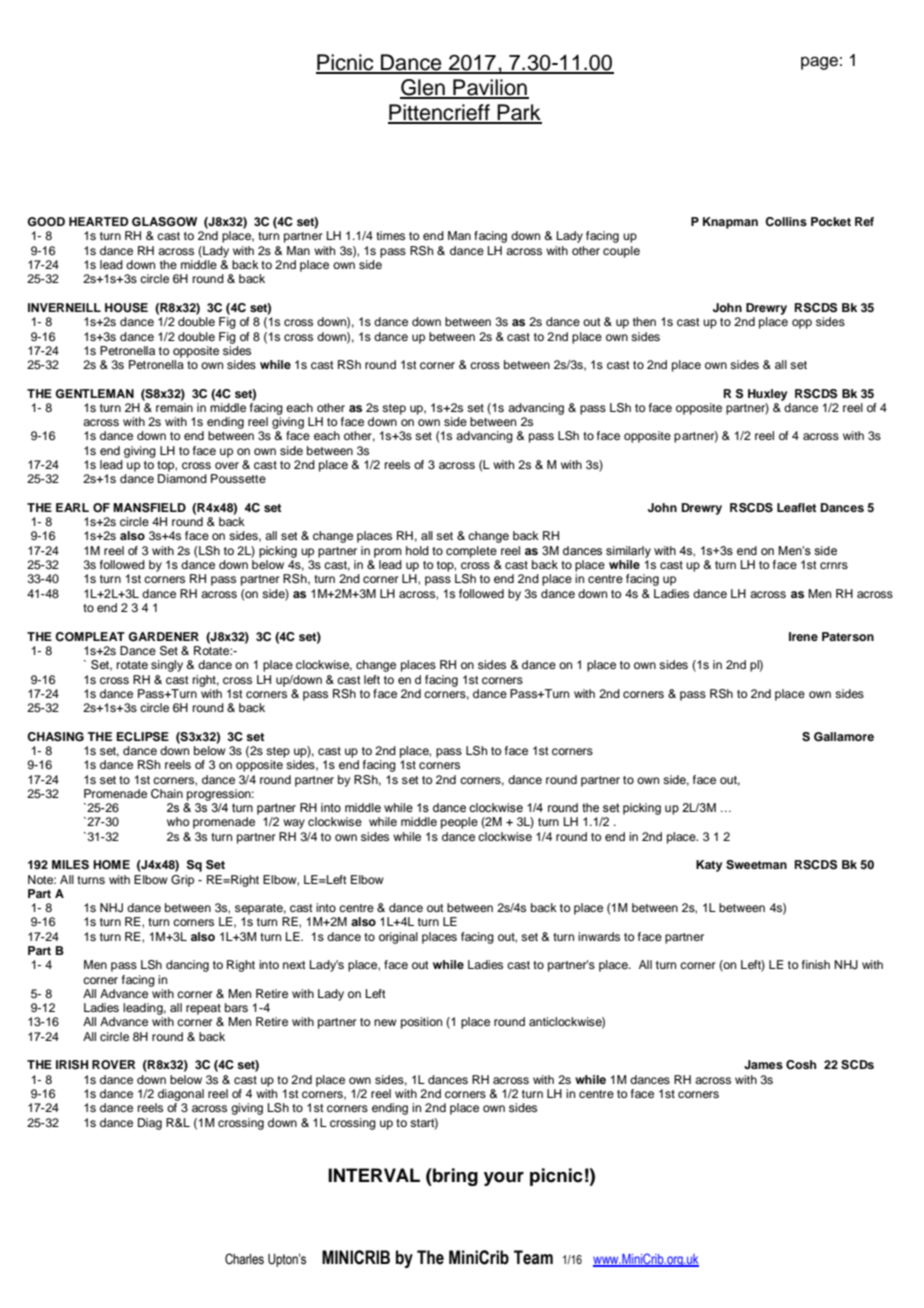 The width and height of the screenshot is (924, 1308). I want to click on singly, so click(167, 666).
